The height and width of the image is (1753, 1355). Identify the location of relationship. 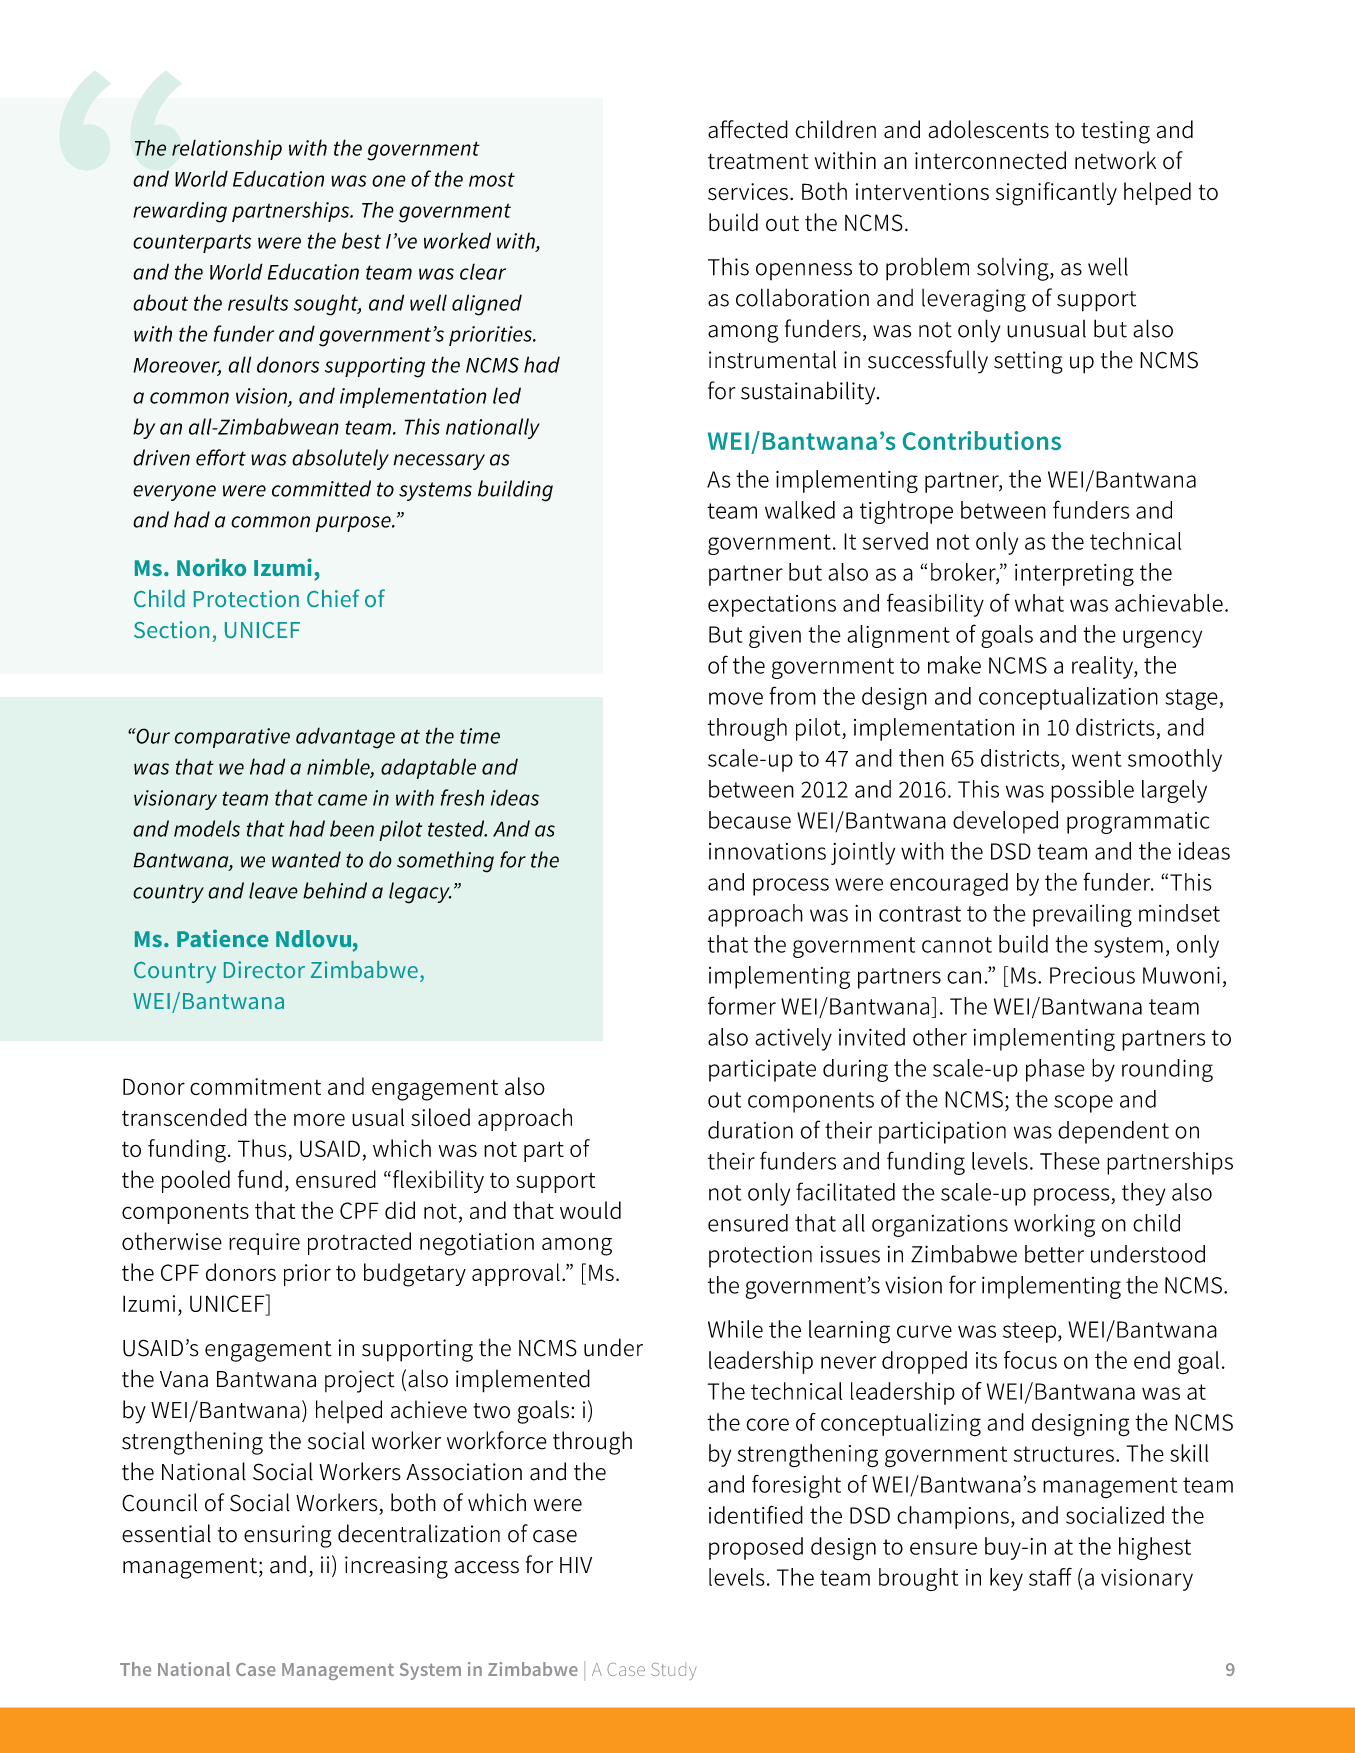
(227, 149).
